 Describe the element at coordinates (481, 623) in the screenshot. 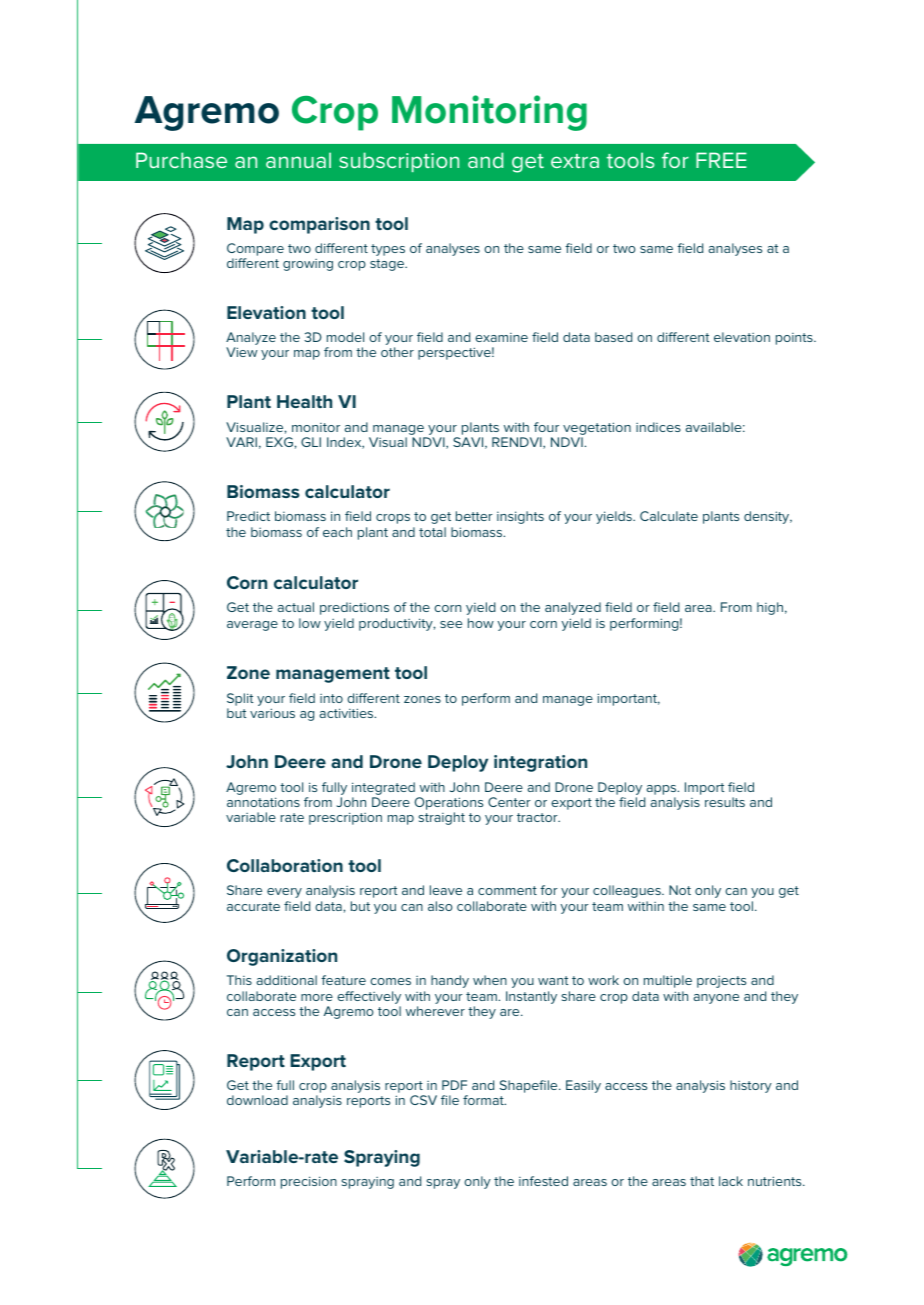

I see `how` at that location.
